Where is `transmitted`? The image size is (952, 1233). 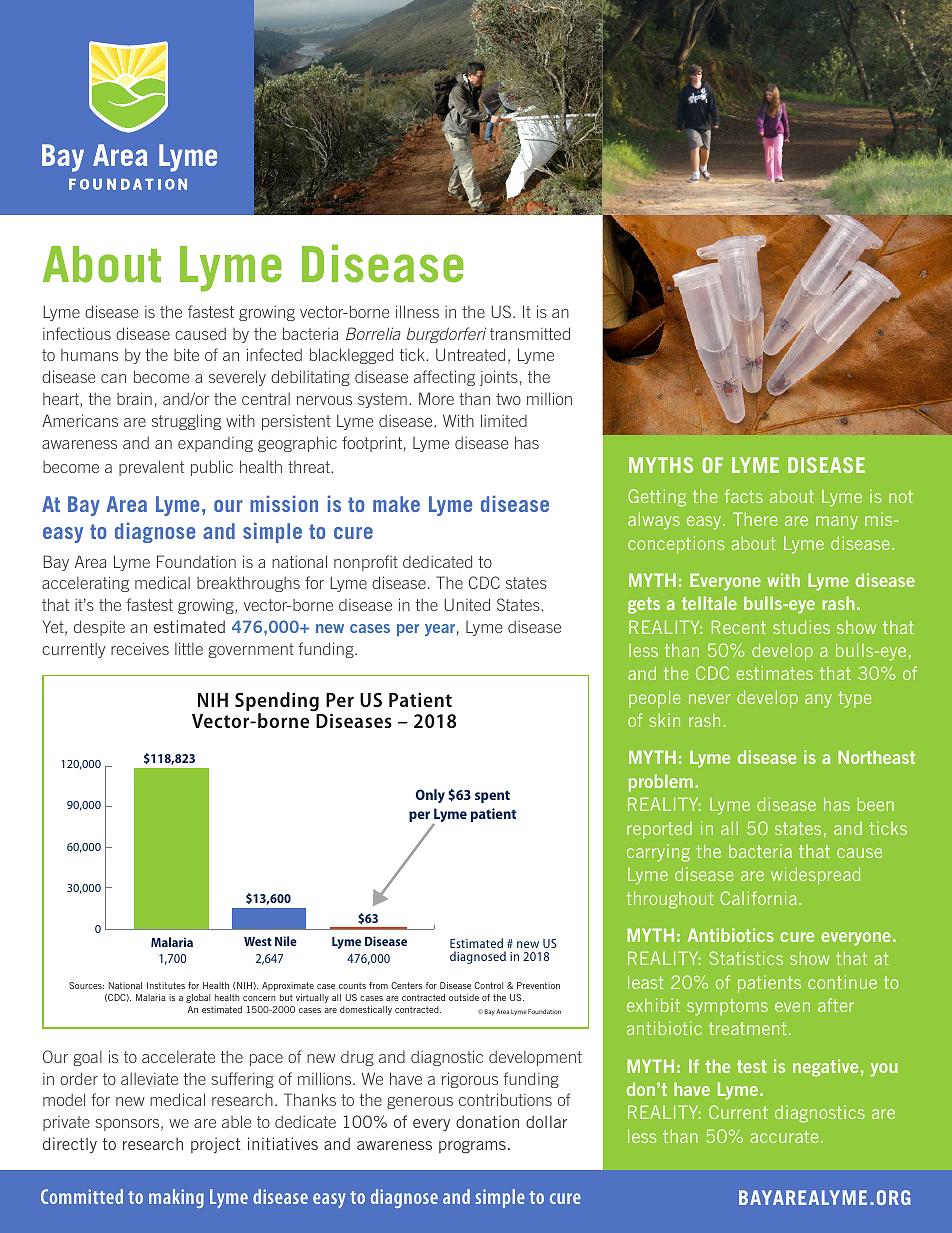
transmitted is located at coordinates (530, 333).
